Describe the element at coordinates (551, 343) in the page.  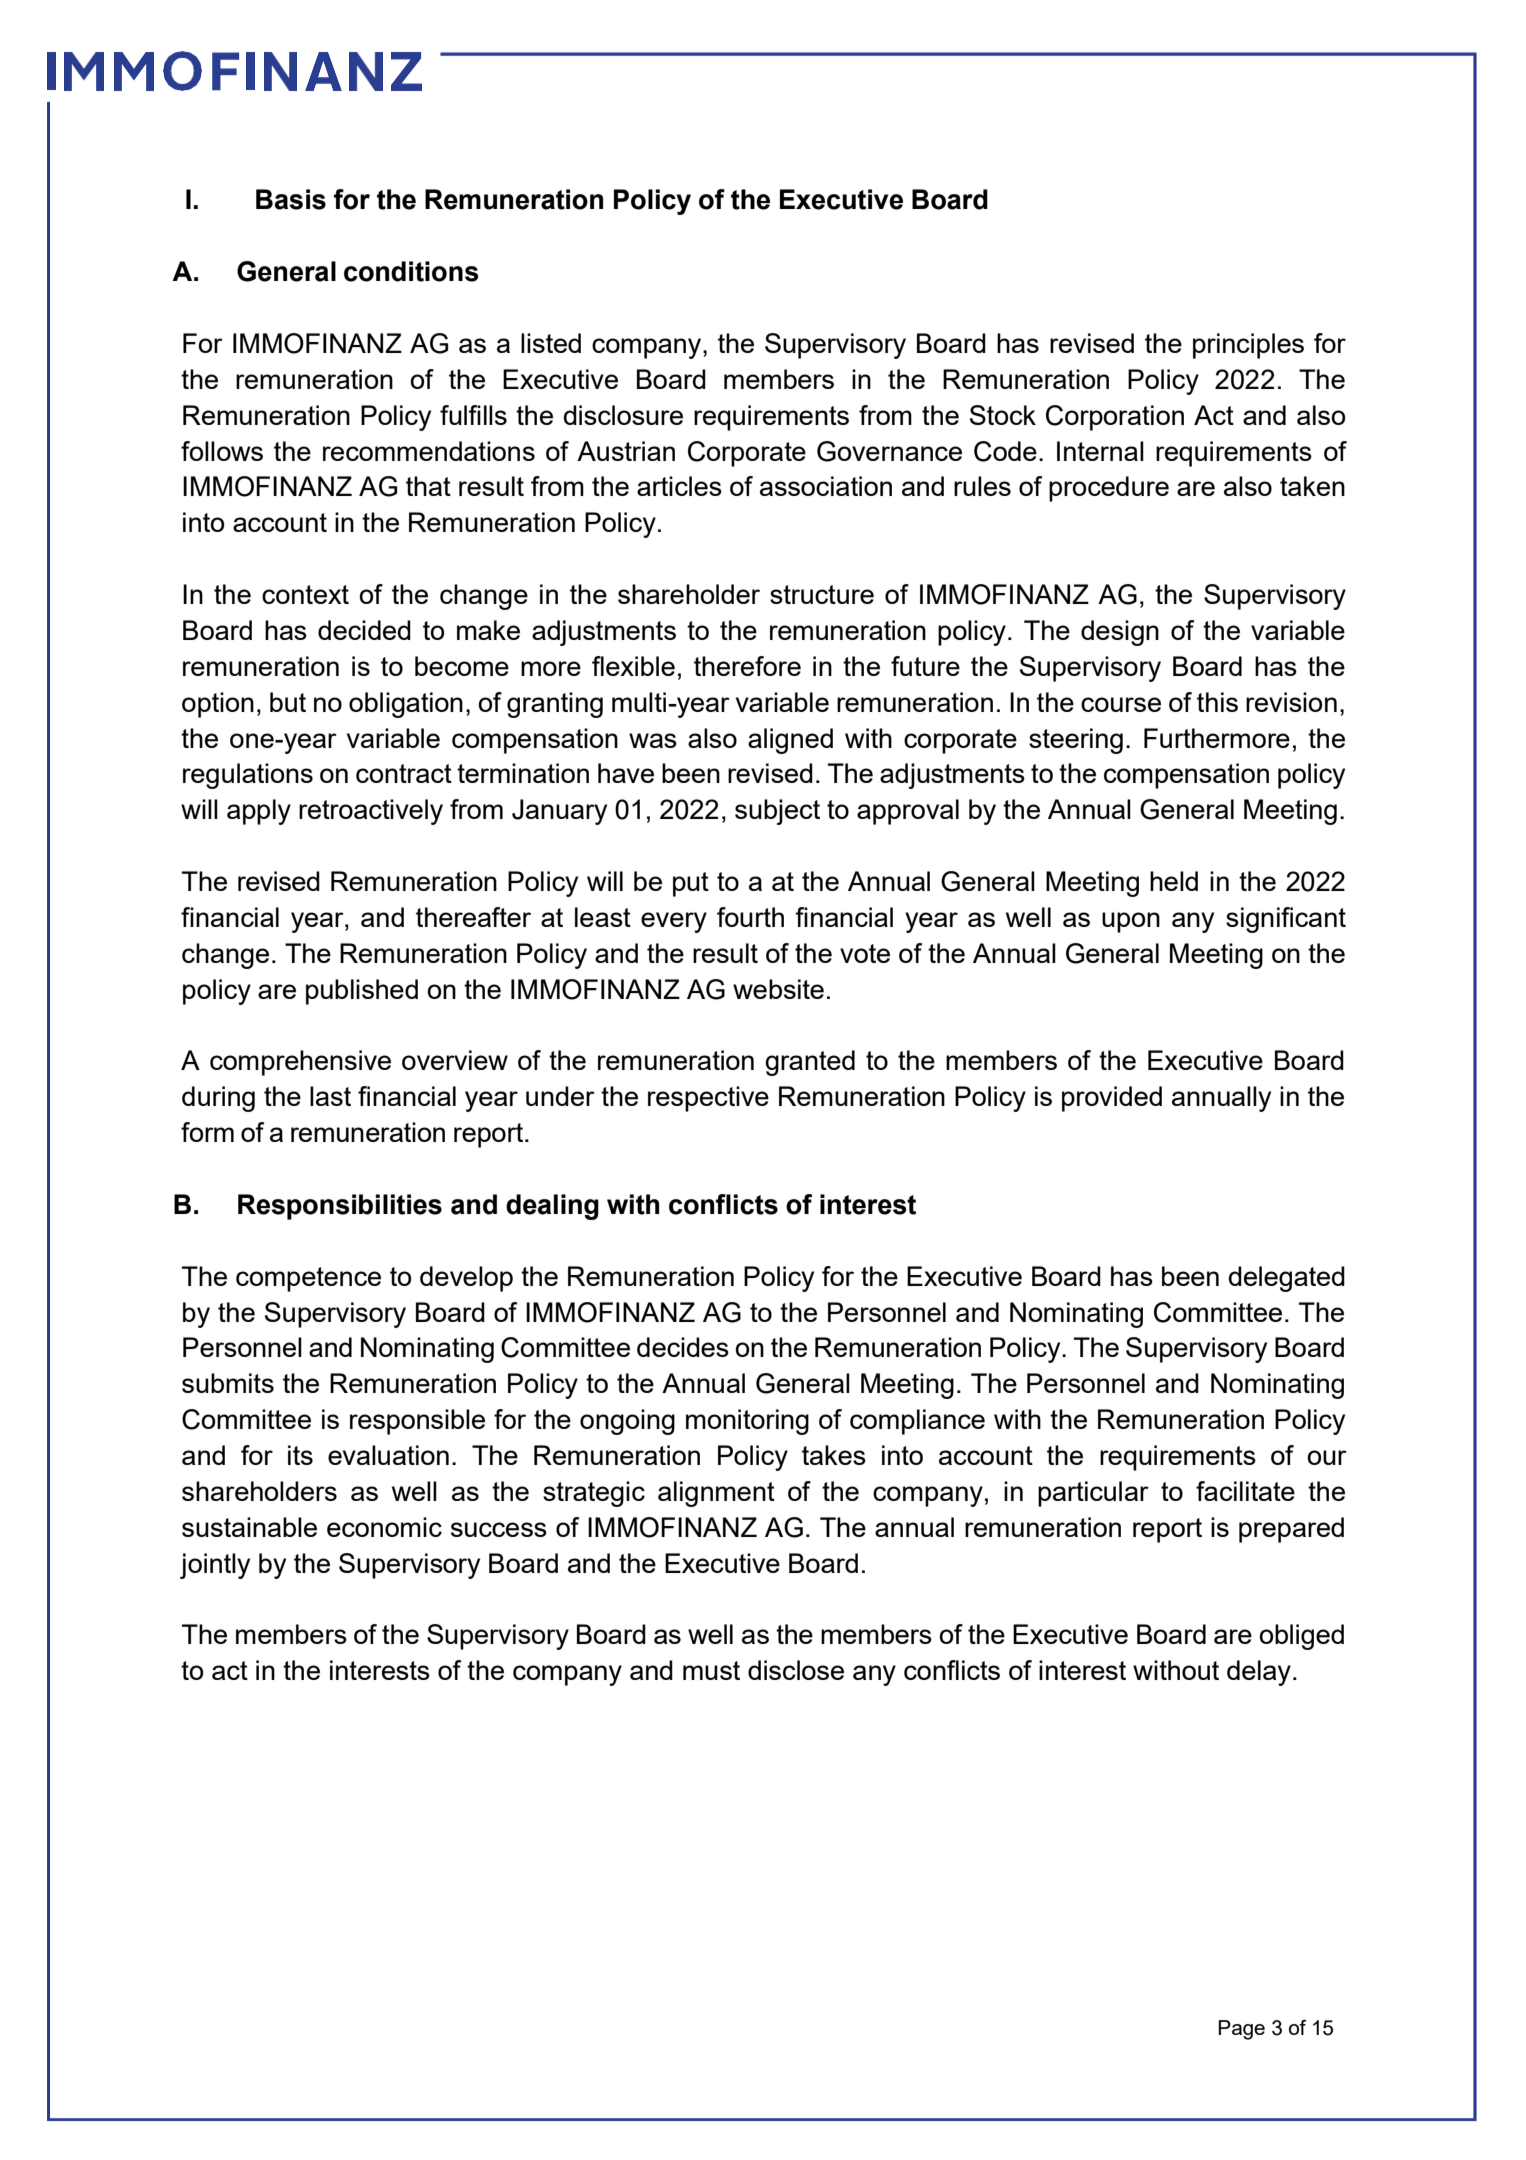
I see `listed` at that location.
